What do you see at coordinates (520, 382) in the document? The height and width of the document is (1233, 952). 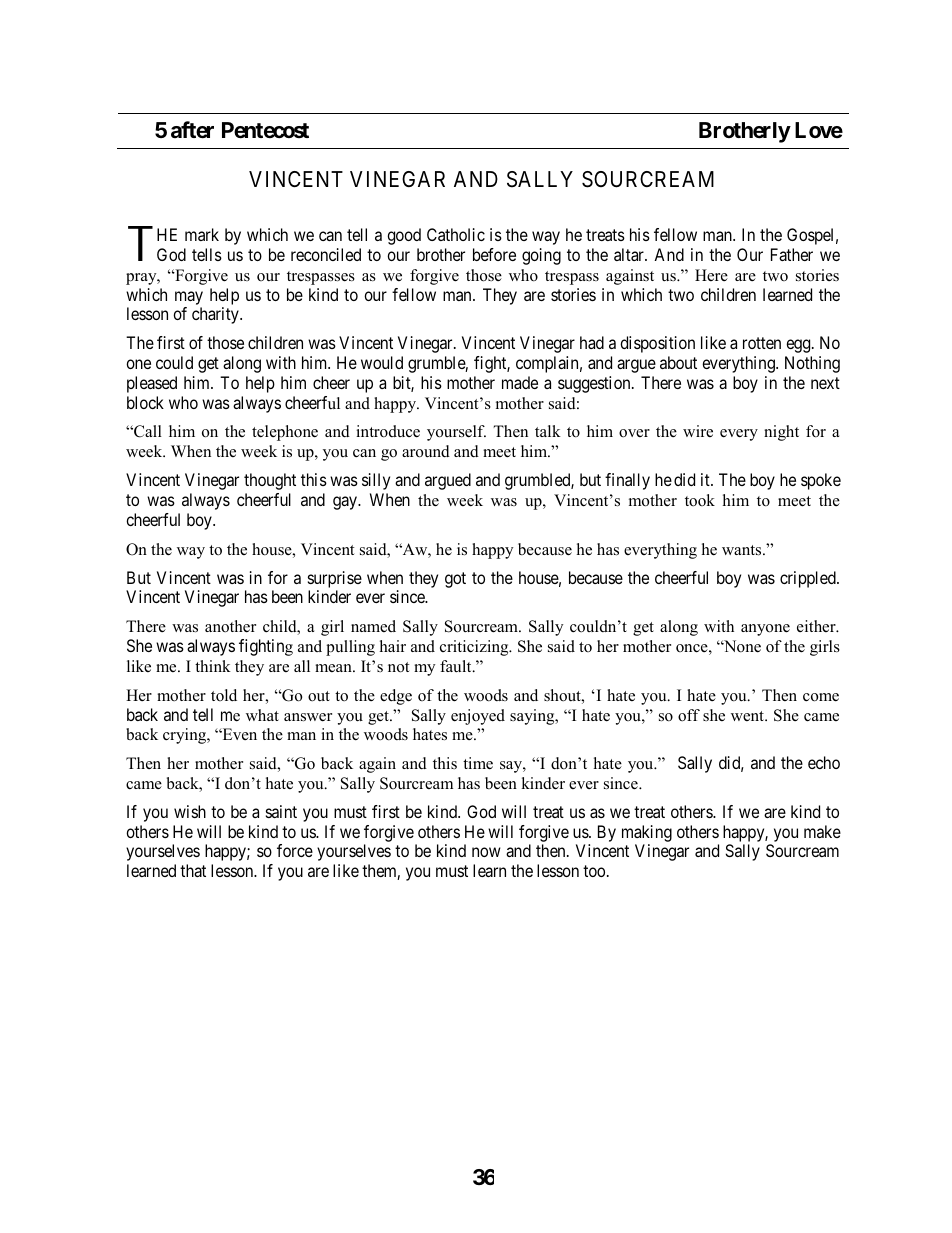 I see `made` at bounding box center [520, 382].
